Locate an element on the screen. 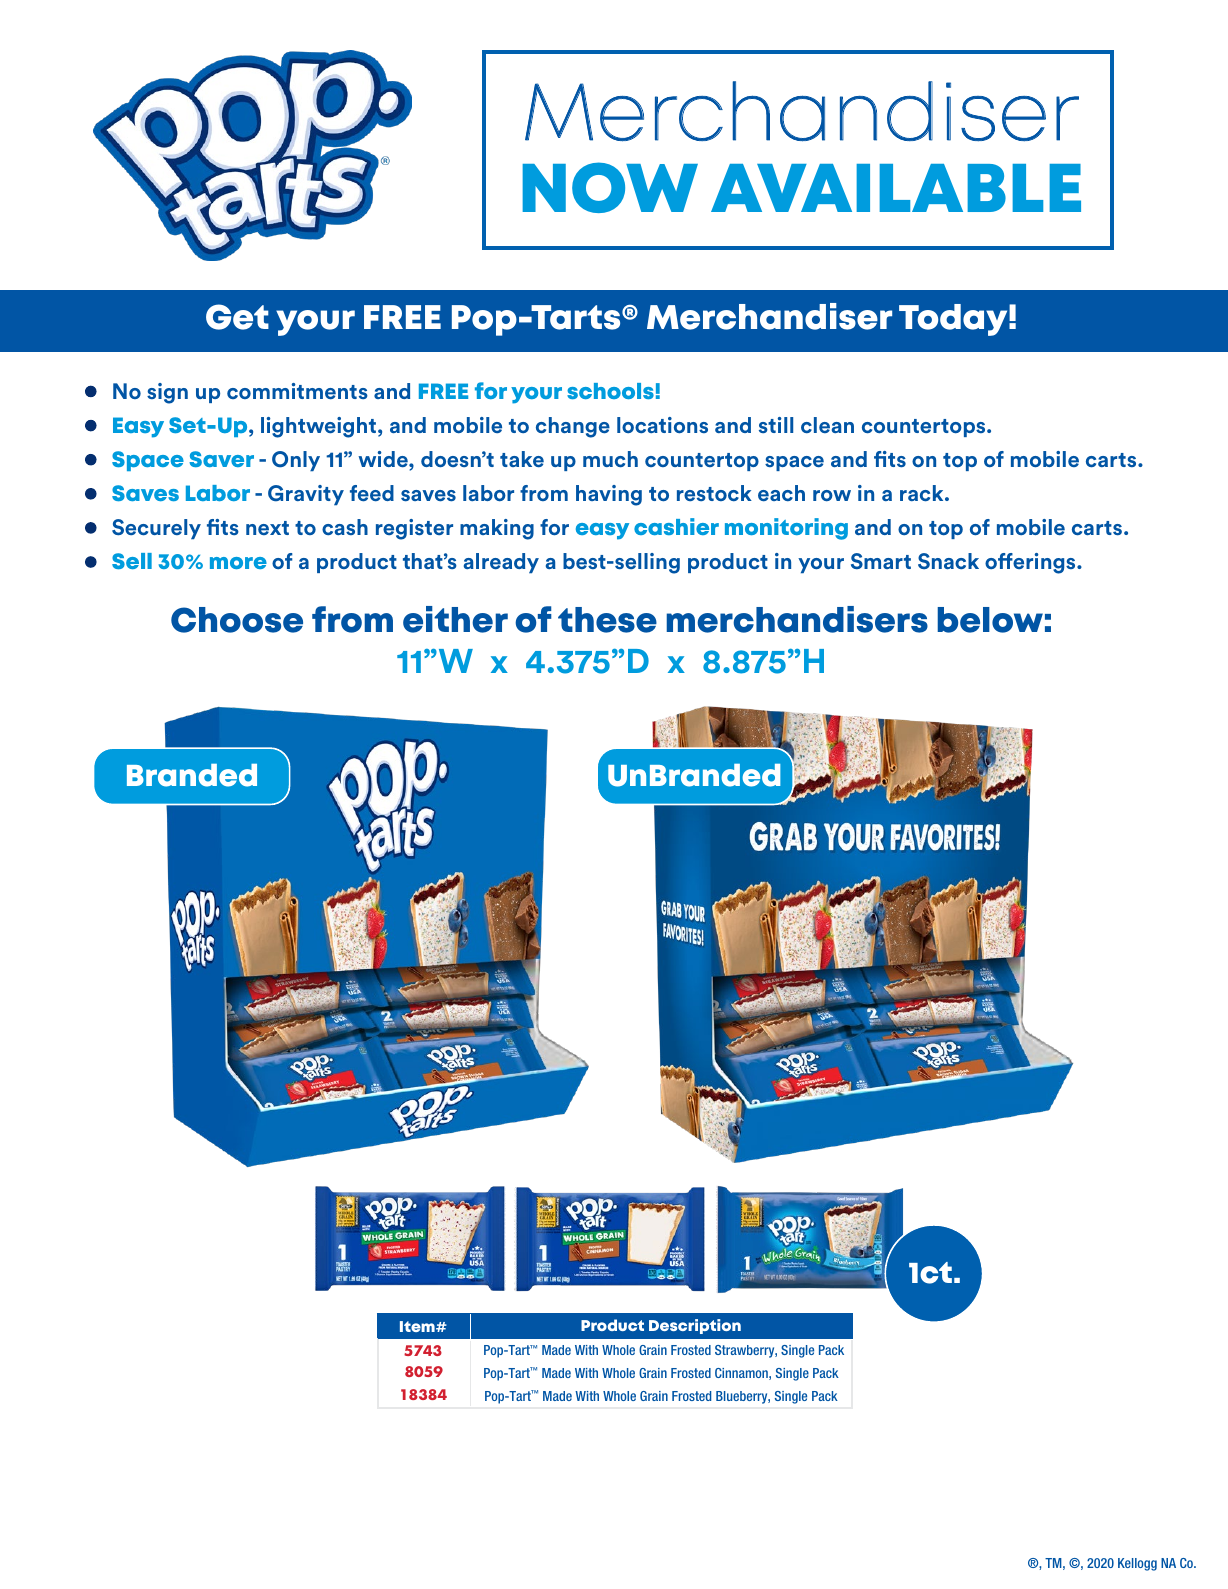 The height and width of the screenshot is (1589, 1228). AVAILABLE is located at coordinates (896, 188).
